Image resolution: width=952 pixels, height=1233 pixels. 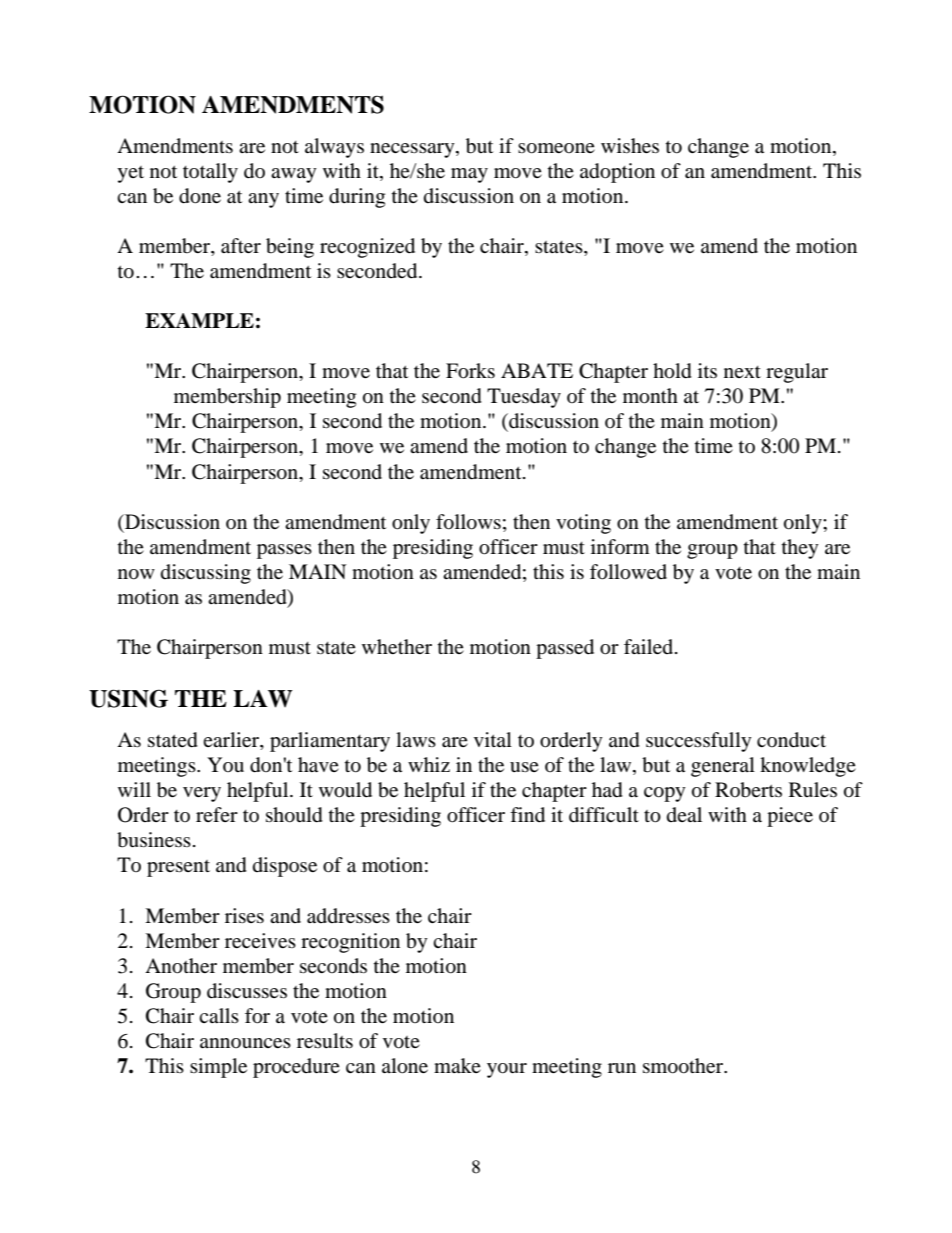 What do you see at coordinates (650, 396) in the screenshot?
I see `month` at bounding box center [650, 396].
